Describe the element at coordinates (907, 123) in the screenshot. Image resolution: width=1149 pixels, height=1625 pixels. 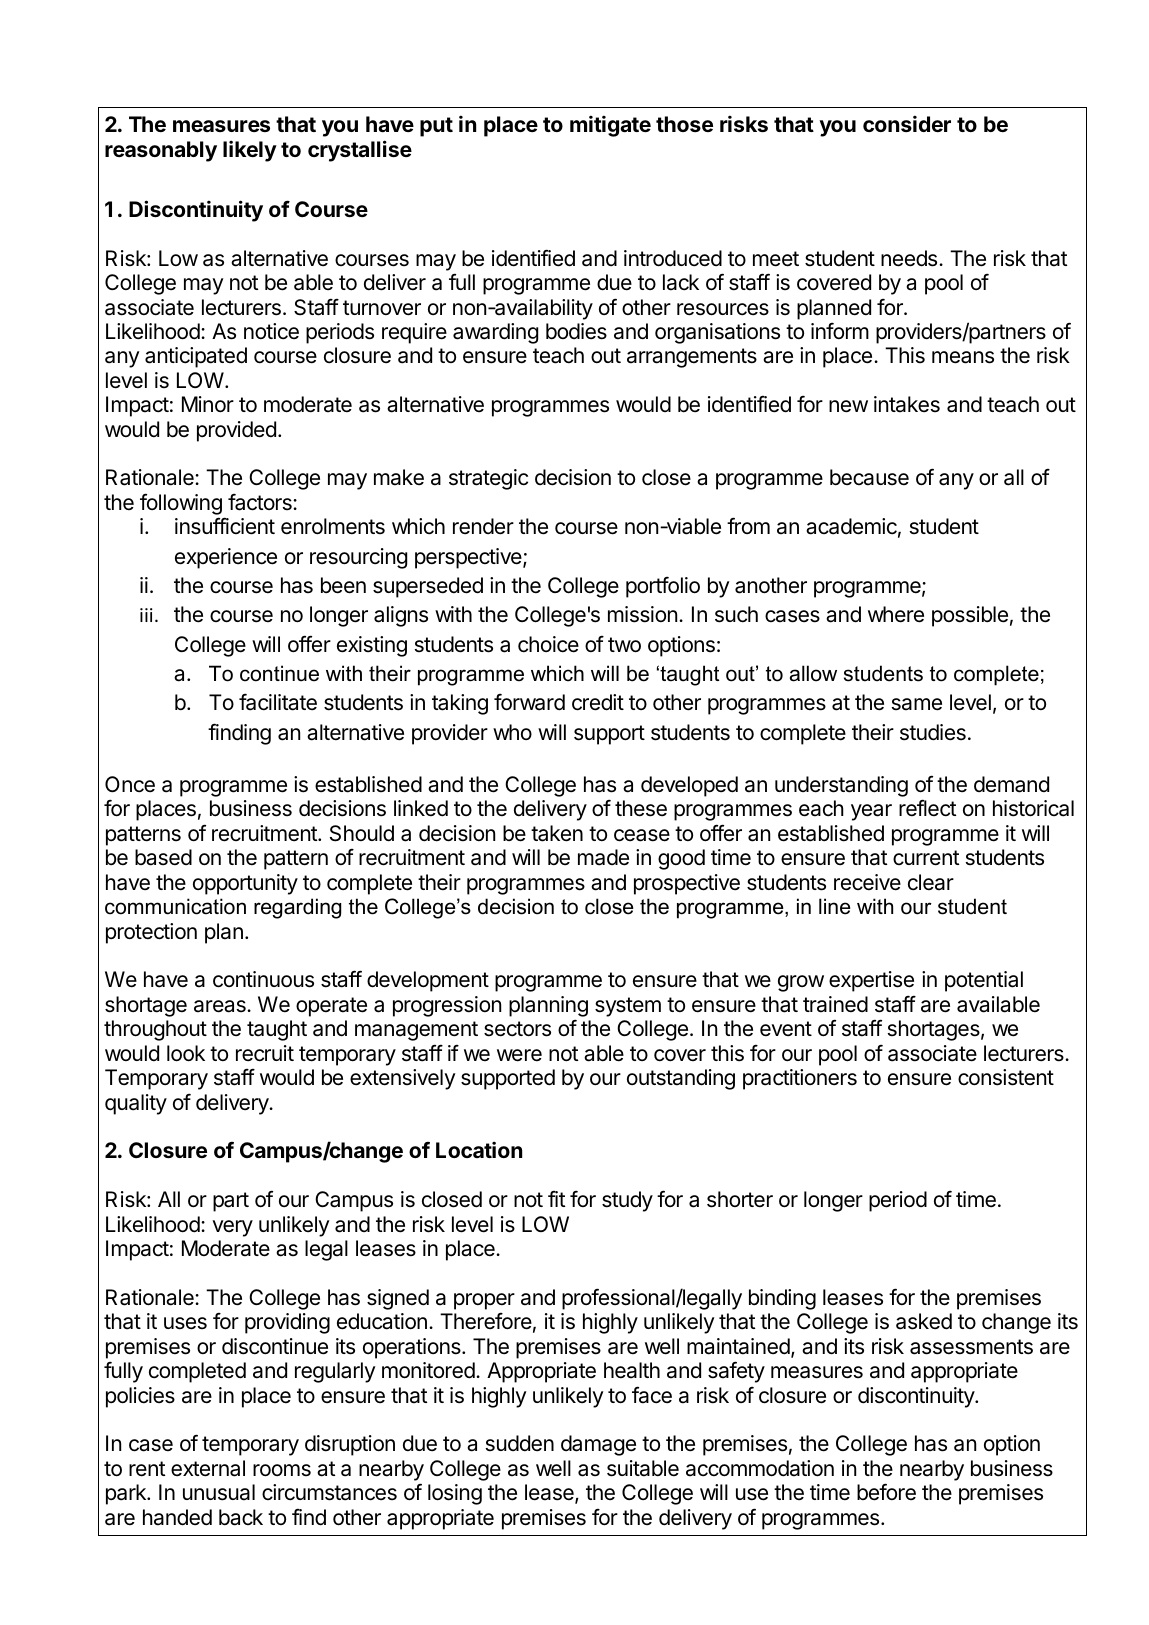
I see `consider` at that location.
